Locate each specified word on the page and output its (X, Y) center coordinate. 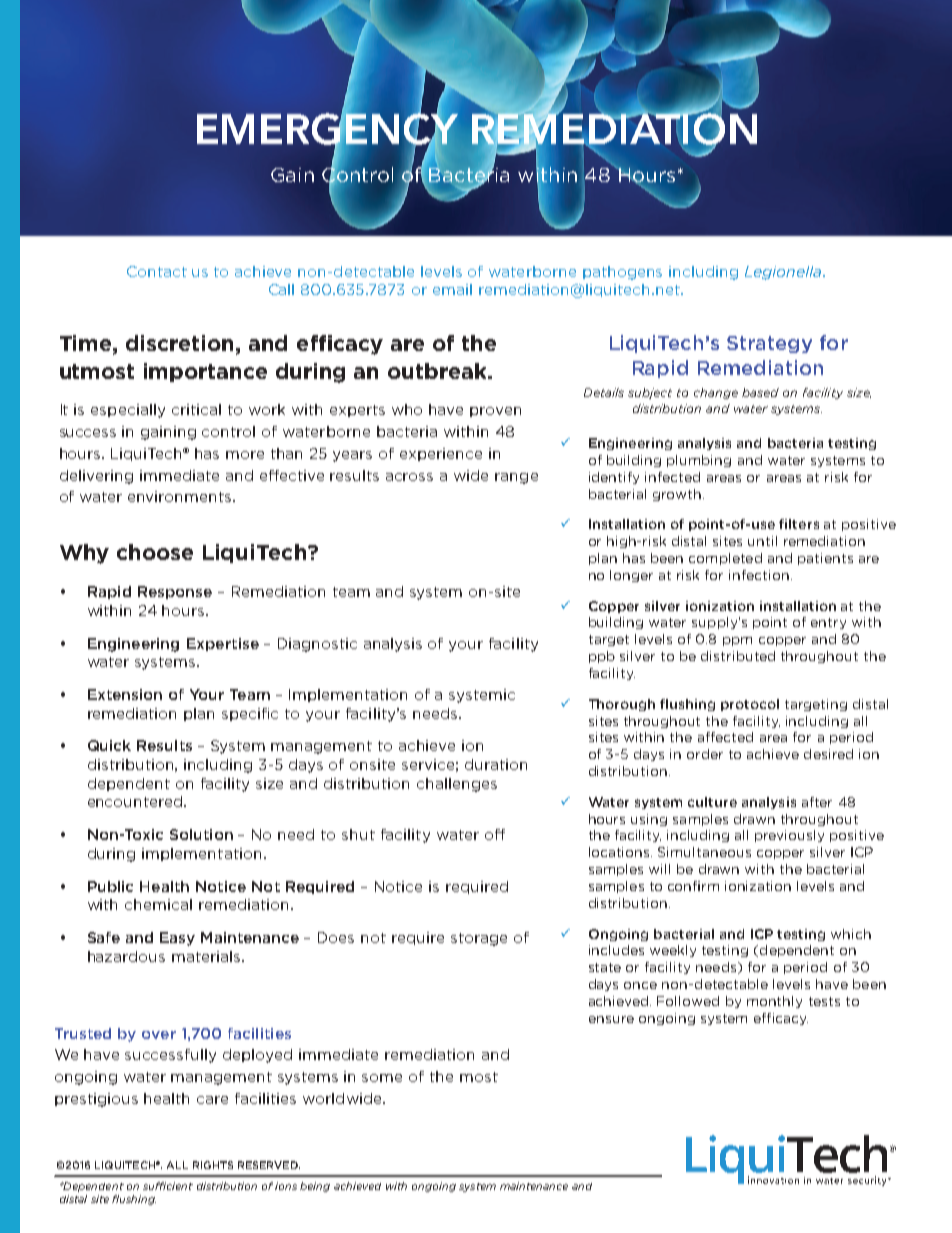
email (452, 289)
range (516, 478)
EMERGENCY (327, 129)
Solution (201, 834)
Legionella (784, 273)
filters (799, 524)
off (495, 834)
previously (789, 836)
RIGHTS (213, 1165)
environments (181, 496)
